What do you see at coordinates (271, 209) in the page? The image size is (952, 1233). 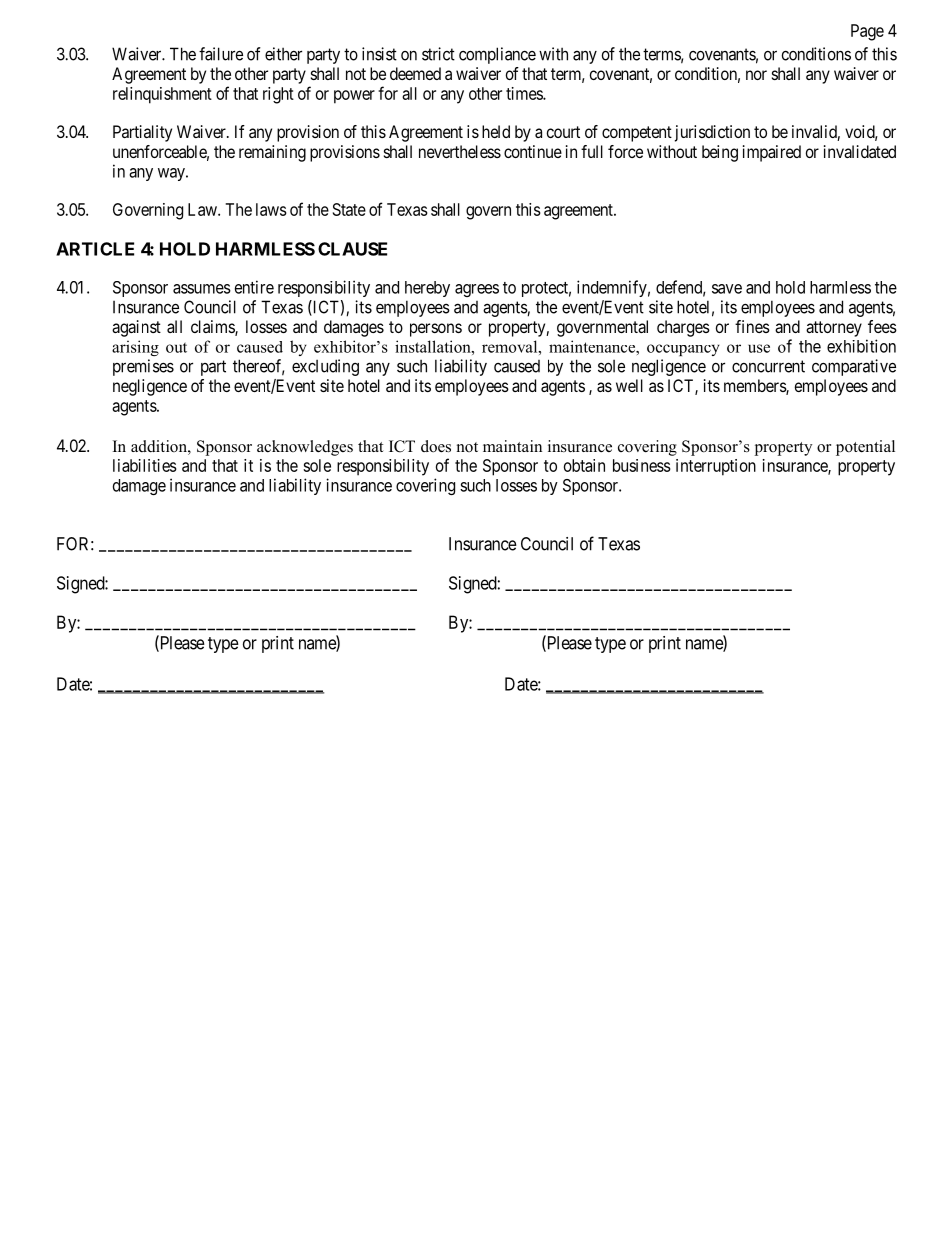 I see `laws` at bounding box center [271, 209].
